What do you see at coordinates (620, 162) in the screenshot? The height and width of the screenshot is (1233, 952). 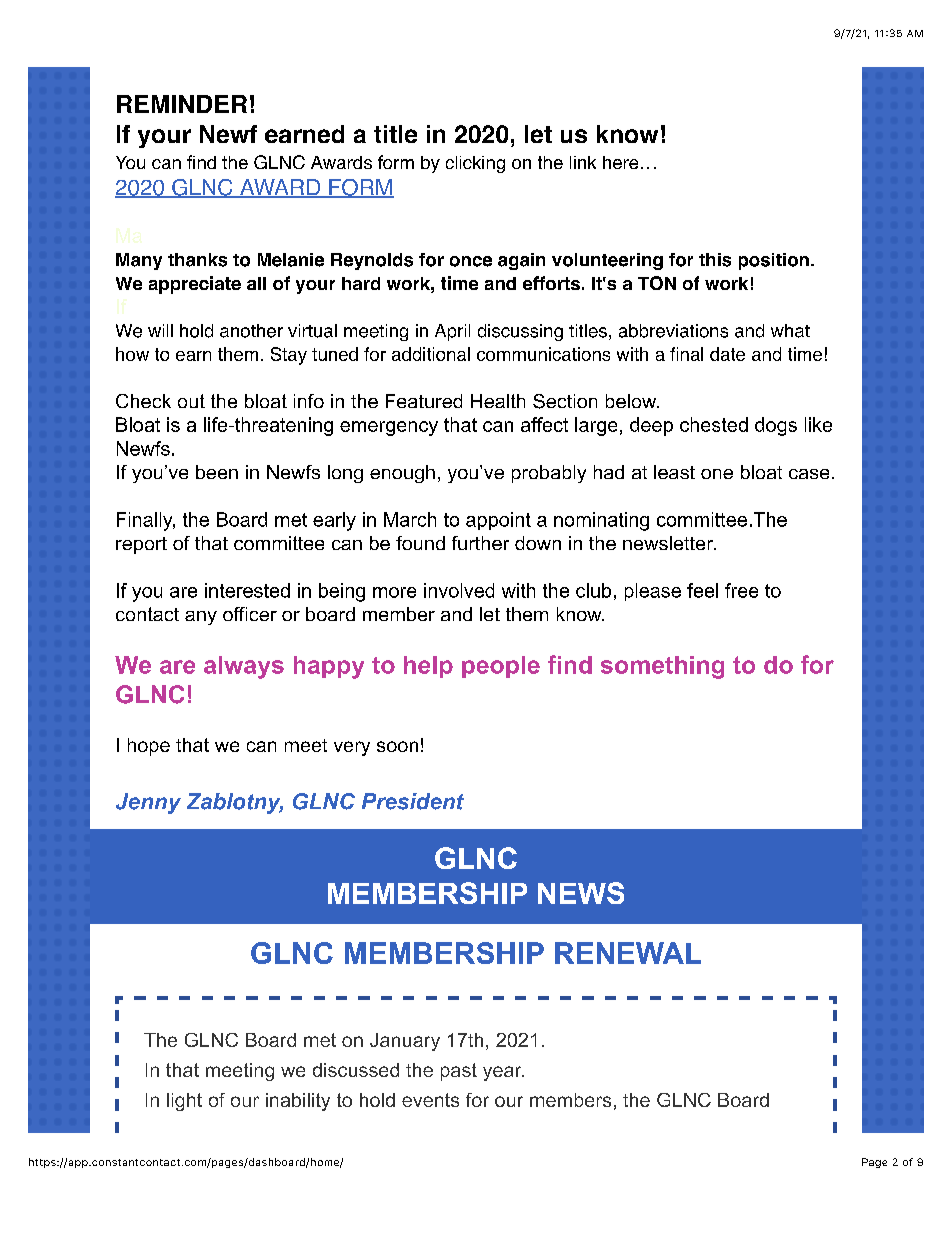 I see `here` at bounding box center [620, 162].
